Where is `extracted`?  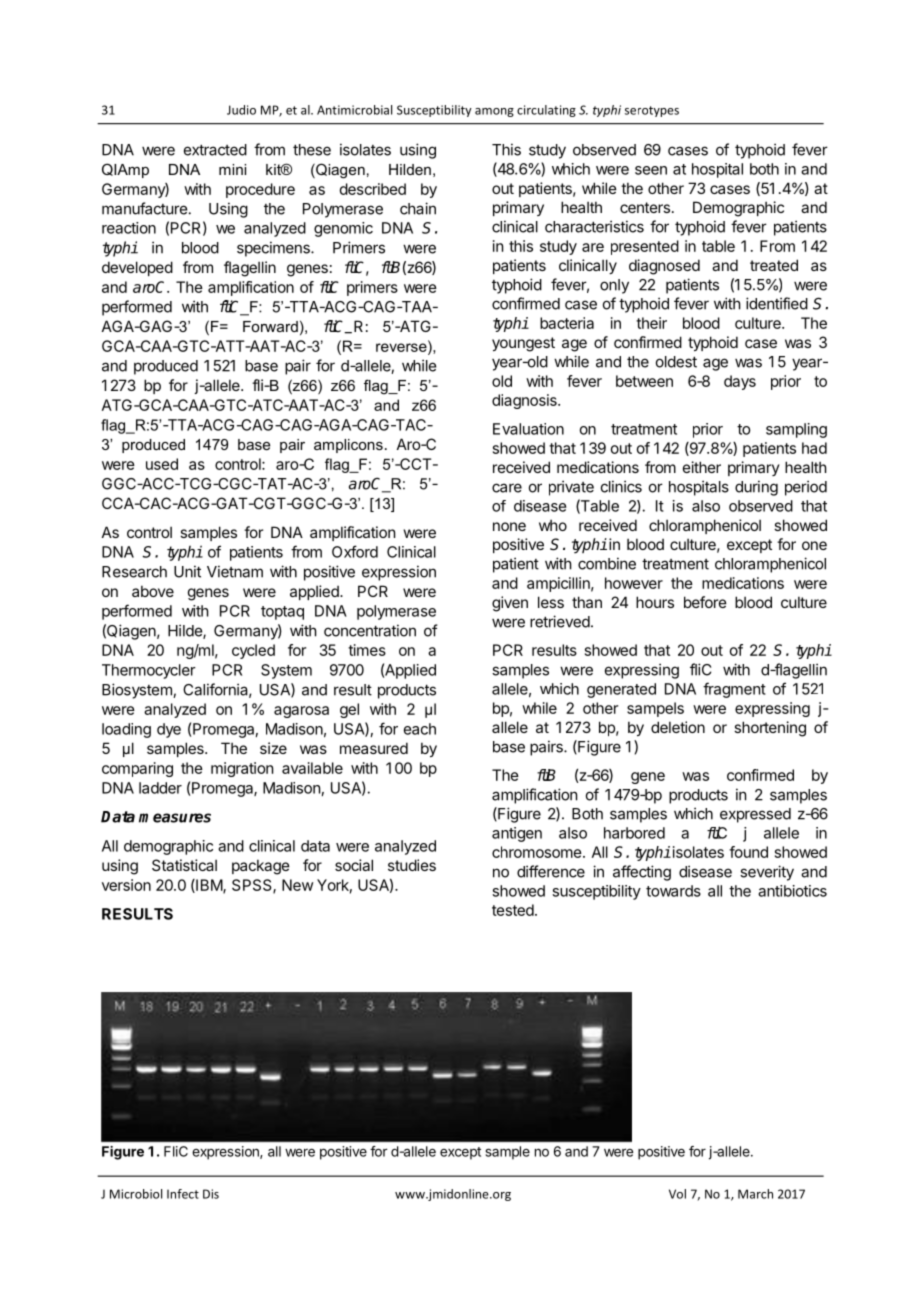
extracted is located at coordinates (215, 150).
